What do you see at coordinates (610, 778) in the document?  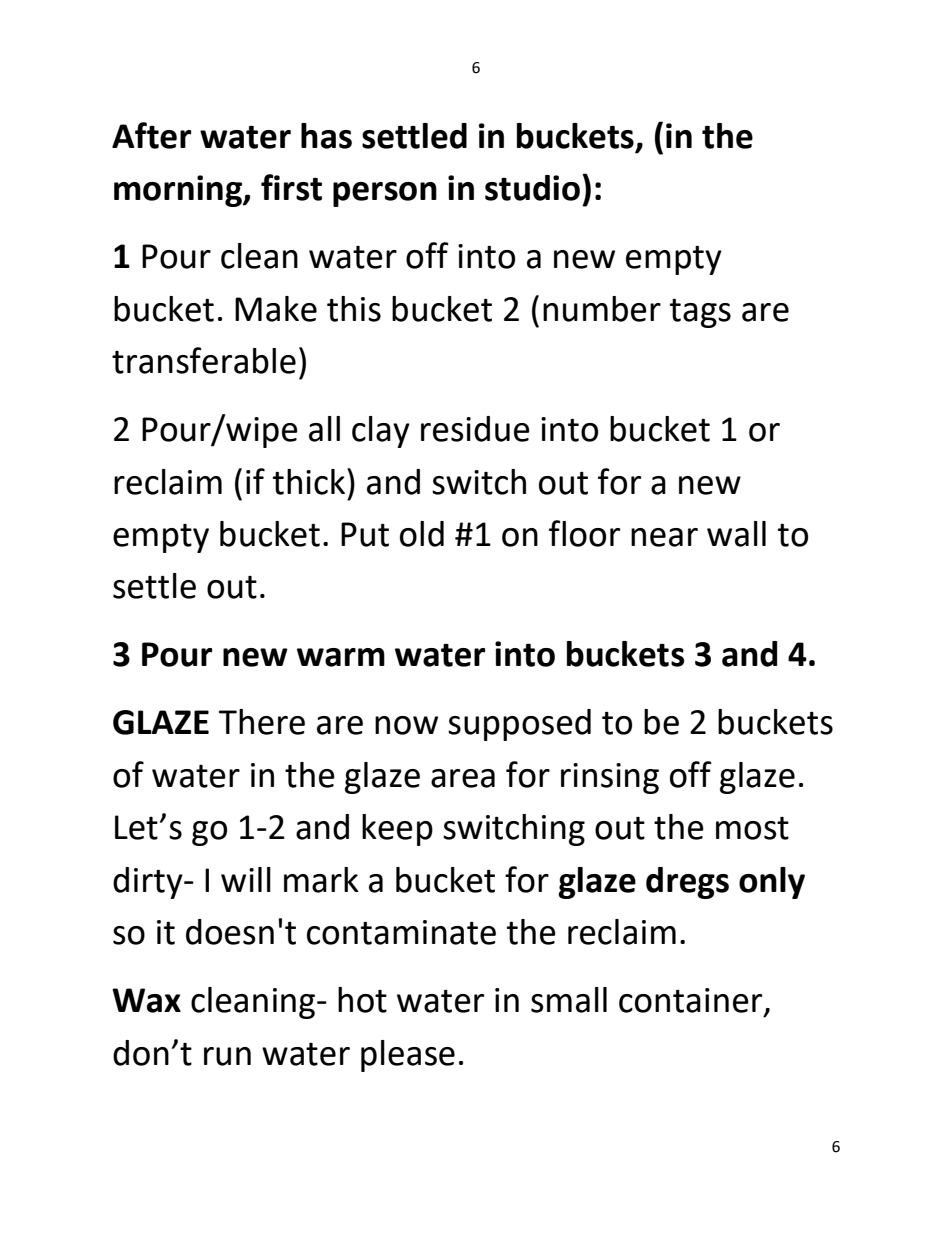 I see `rinsing` at bounding box center [610, 778].
